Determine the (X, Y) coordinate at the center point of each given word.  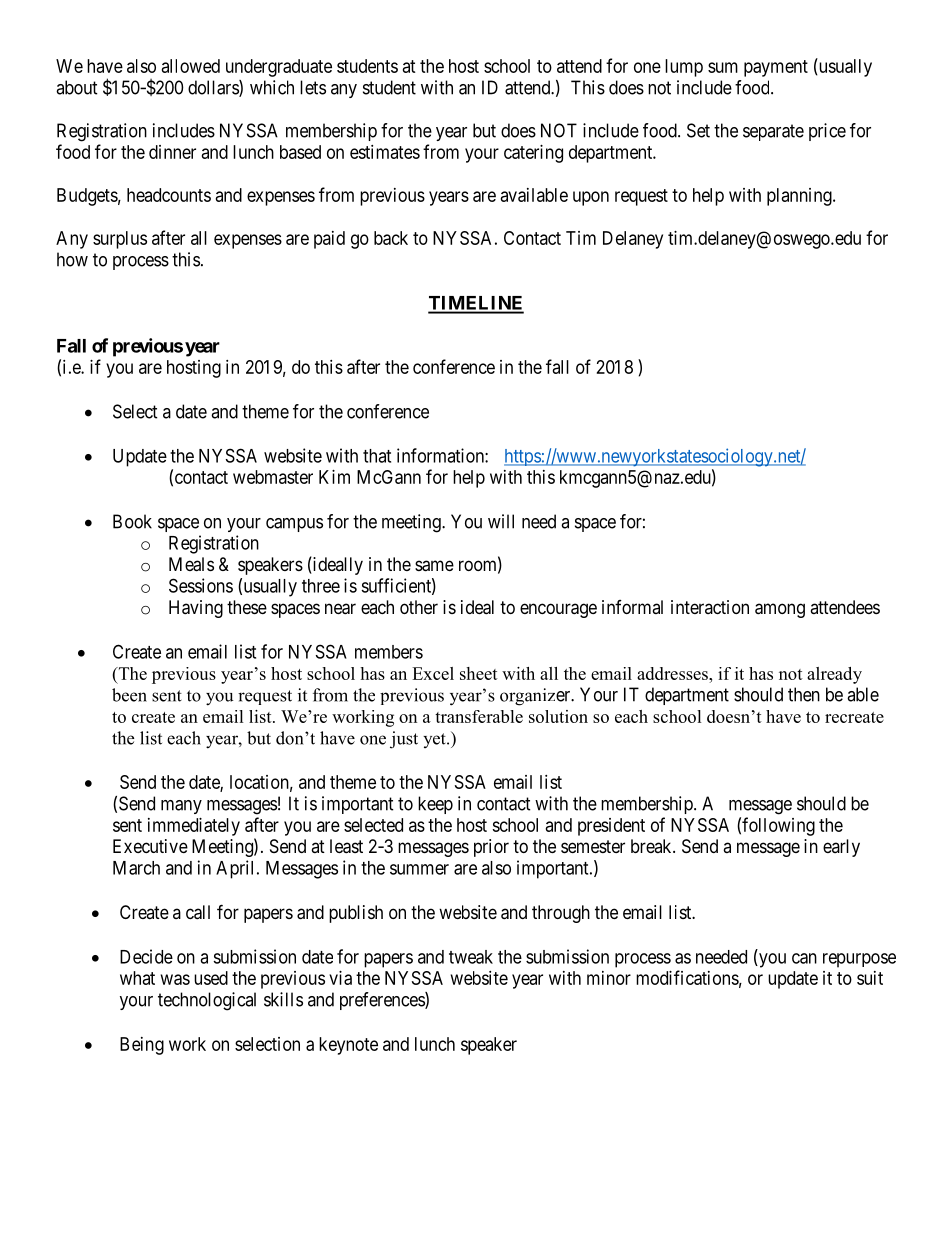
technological (207, 1001)
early (841, 848)
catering (533, 154)
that (377, 456)
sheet (479, 673)
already (834, 675)
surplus (120, 240)
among (780, 610)
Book (132, 521)
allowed (191, 66)
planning (800, 197)
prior (491, 848)
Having (196, 609)
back (391, 238)
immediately (194, 827)
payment (776, 68)
